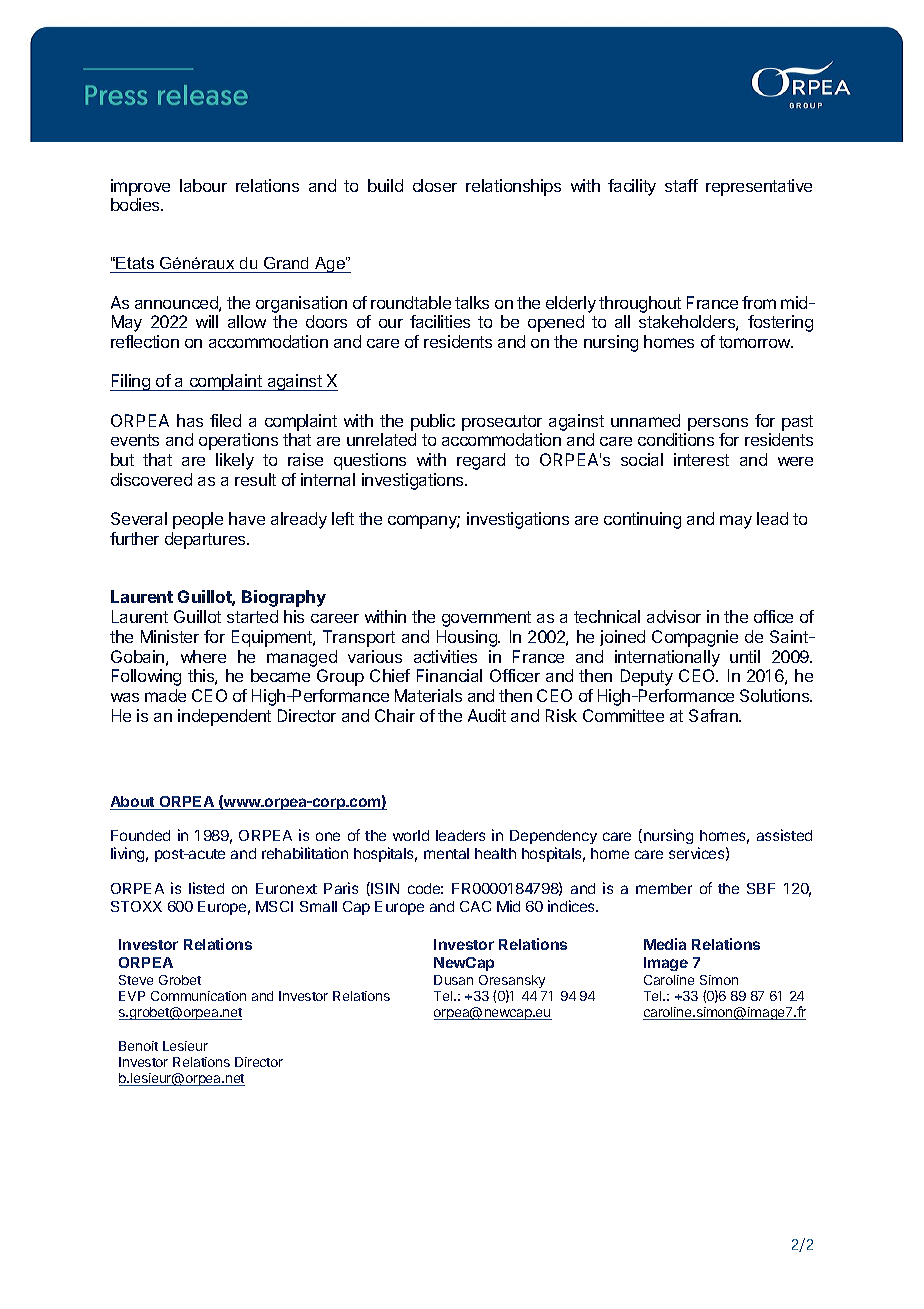 The image size is (924, 1309). What do you see at coordinates (435, 185) in the screenshot?
I see `closer` at bounding box center [435, 185].
